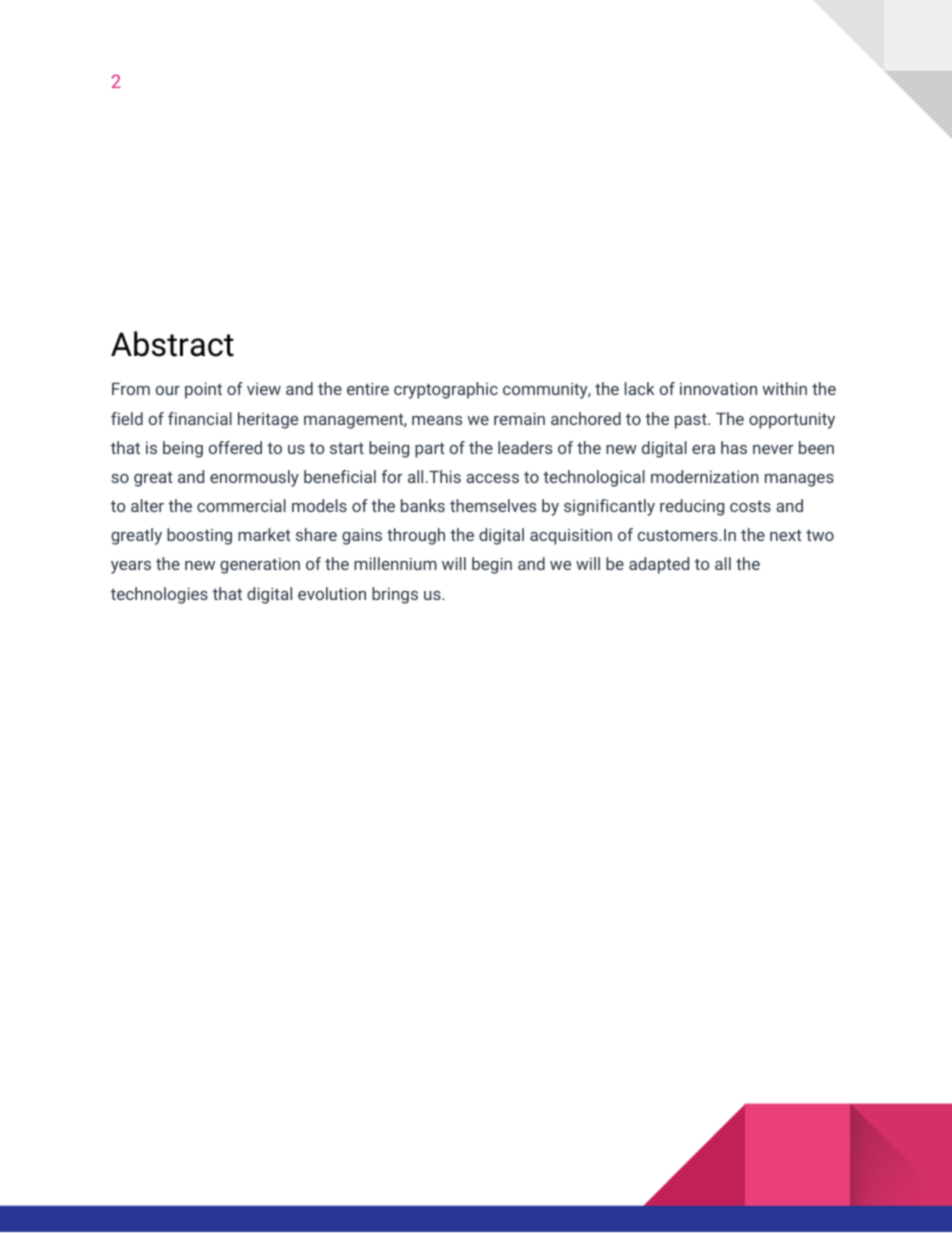  Describe the element at coordinates (159, 595) in the document. I see `technologies` at that location.
